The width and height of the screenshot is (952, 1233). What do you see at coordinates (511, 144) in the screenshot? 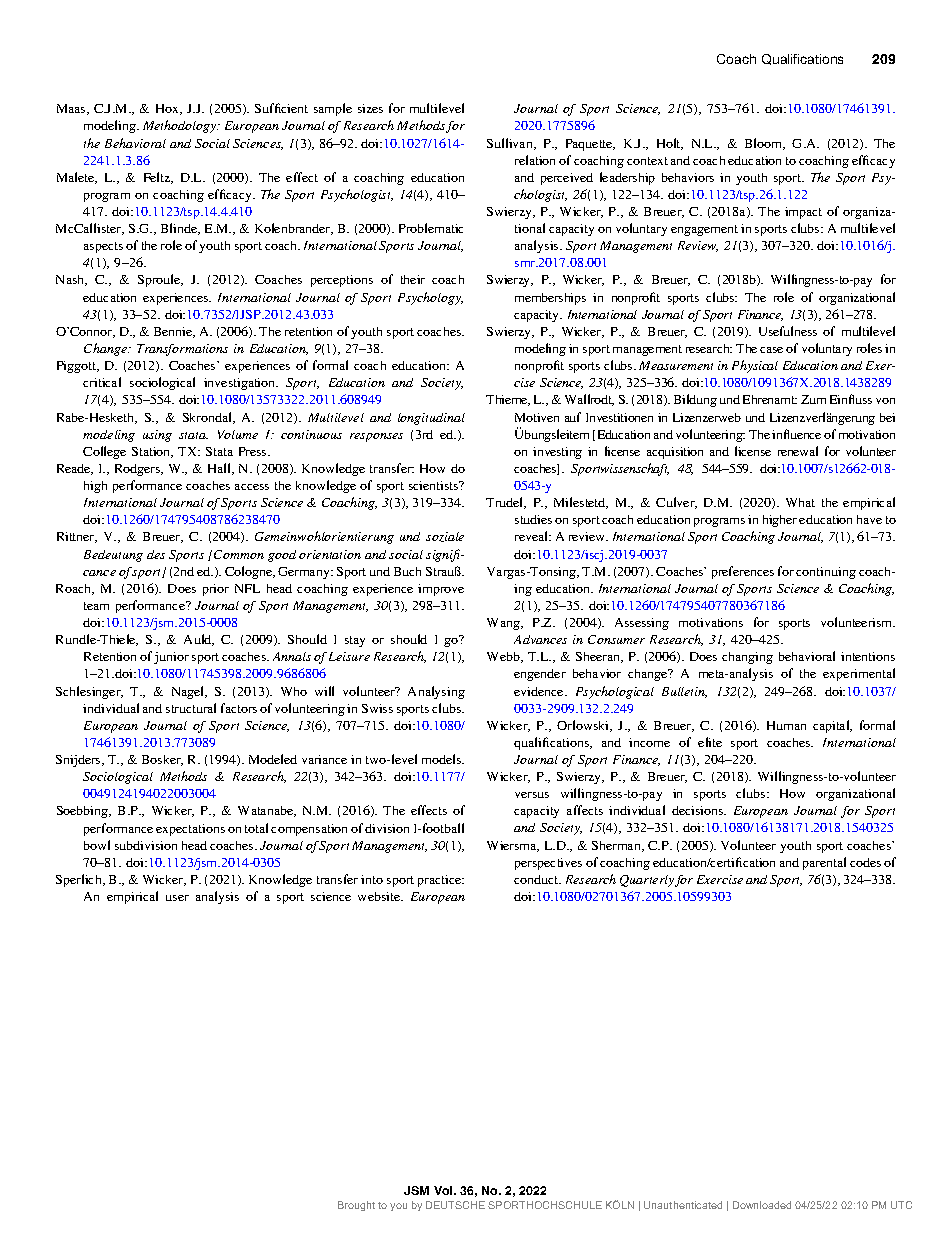
I see `Sullivan` at bounding box center [511, 144].
